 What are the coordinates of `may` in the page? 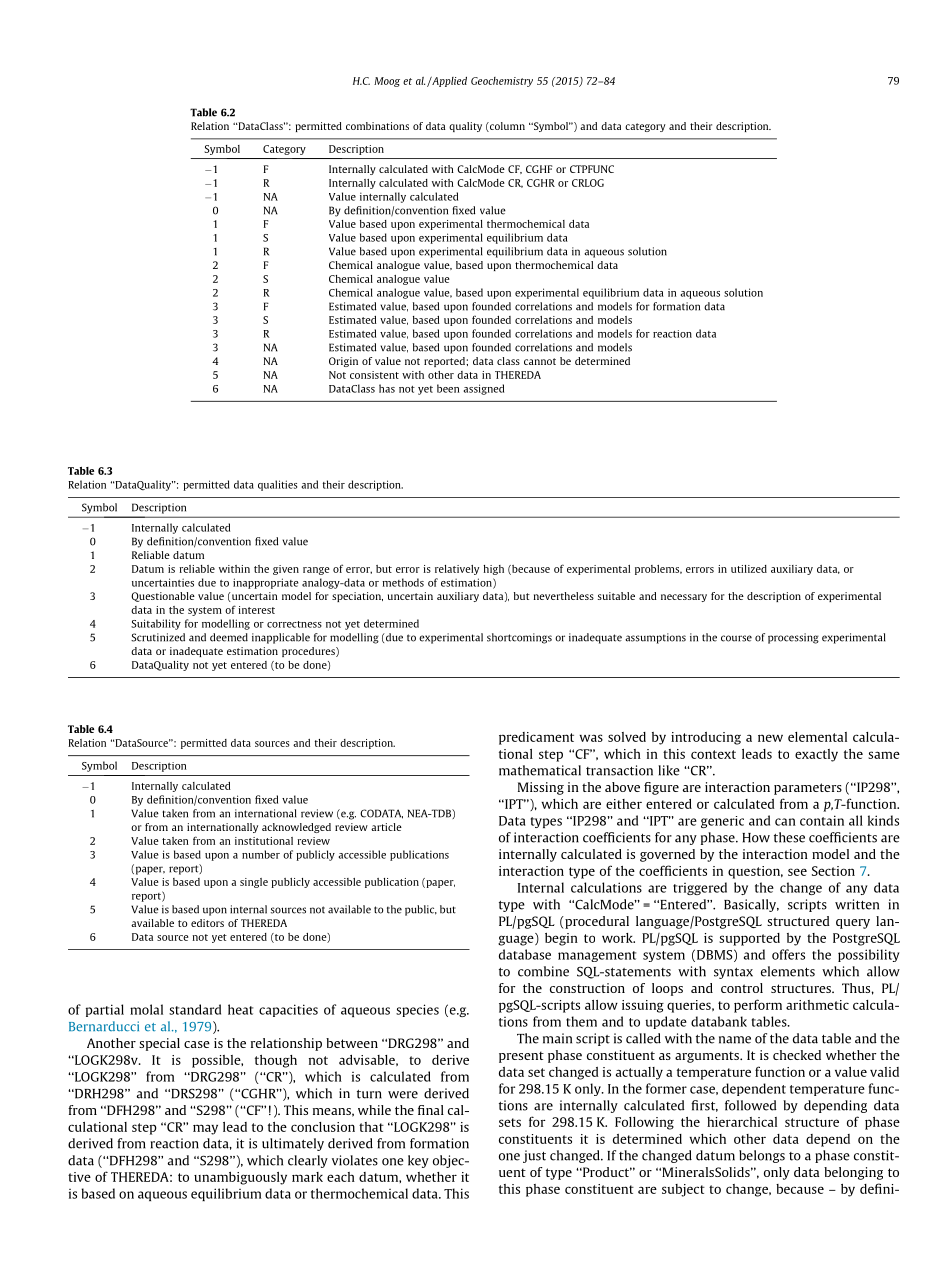 It's located at (205, 1129).
